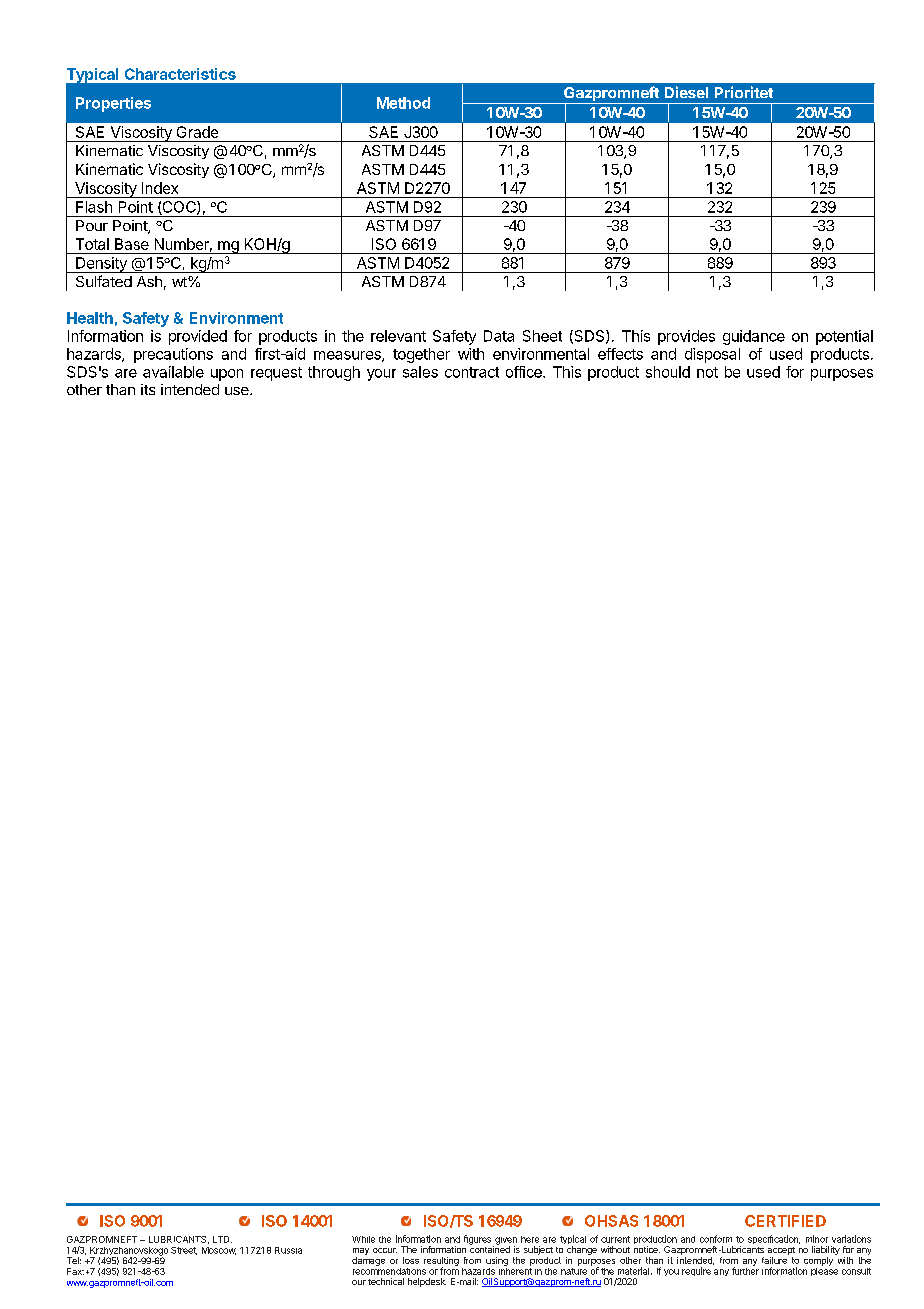 This screenshot has height=1309, width=924. Describe the element at coordinates (173, 372) in the screenshot. I see `available` at that location.
